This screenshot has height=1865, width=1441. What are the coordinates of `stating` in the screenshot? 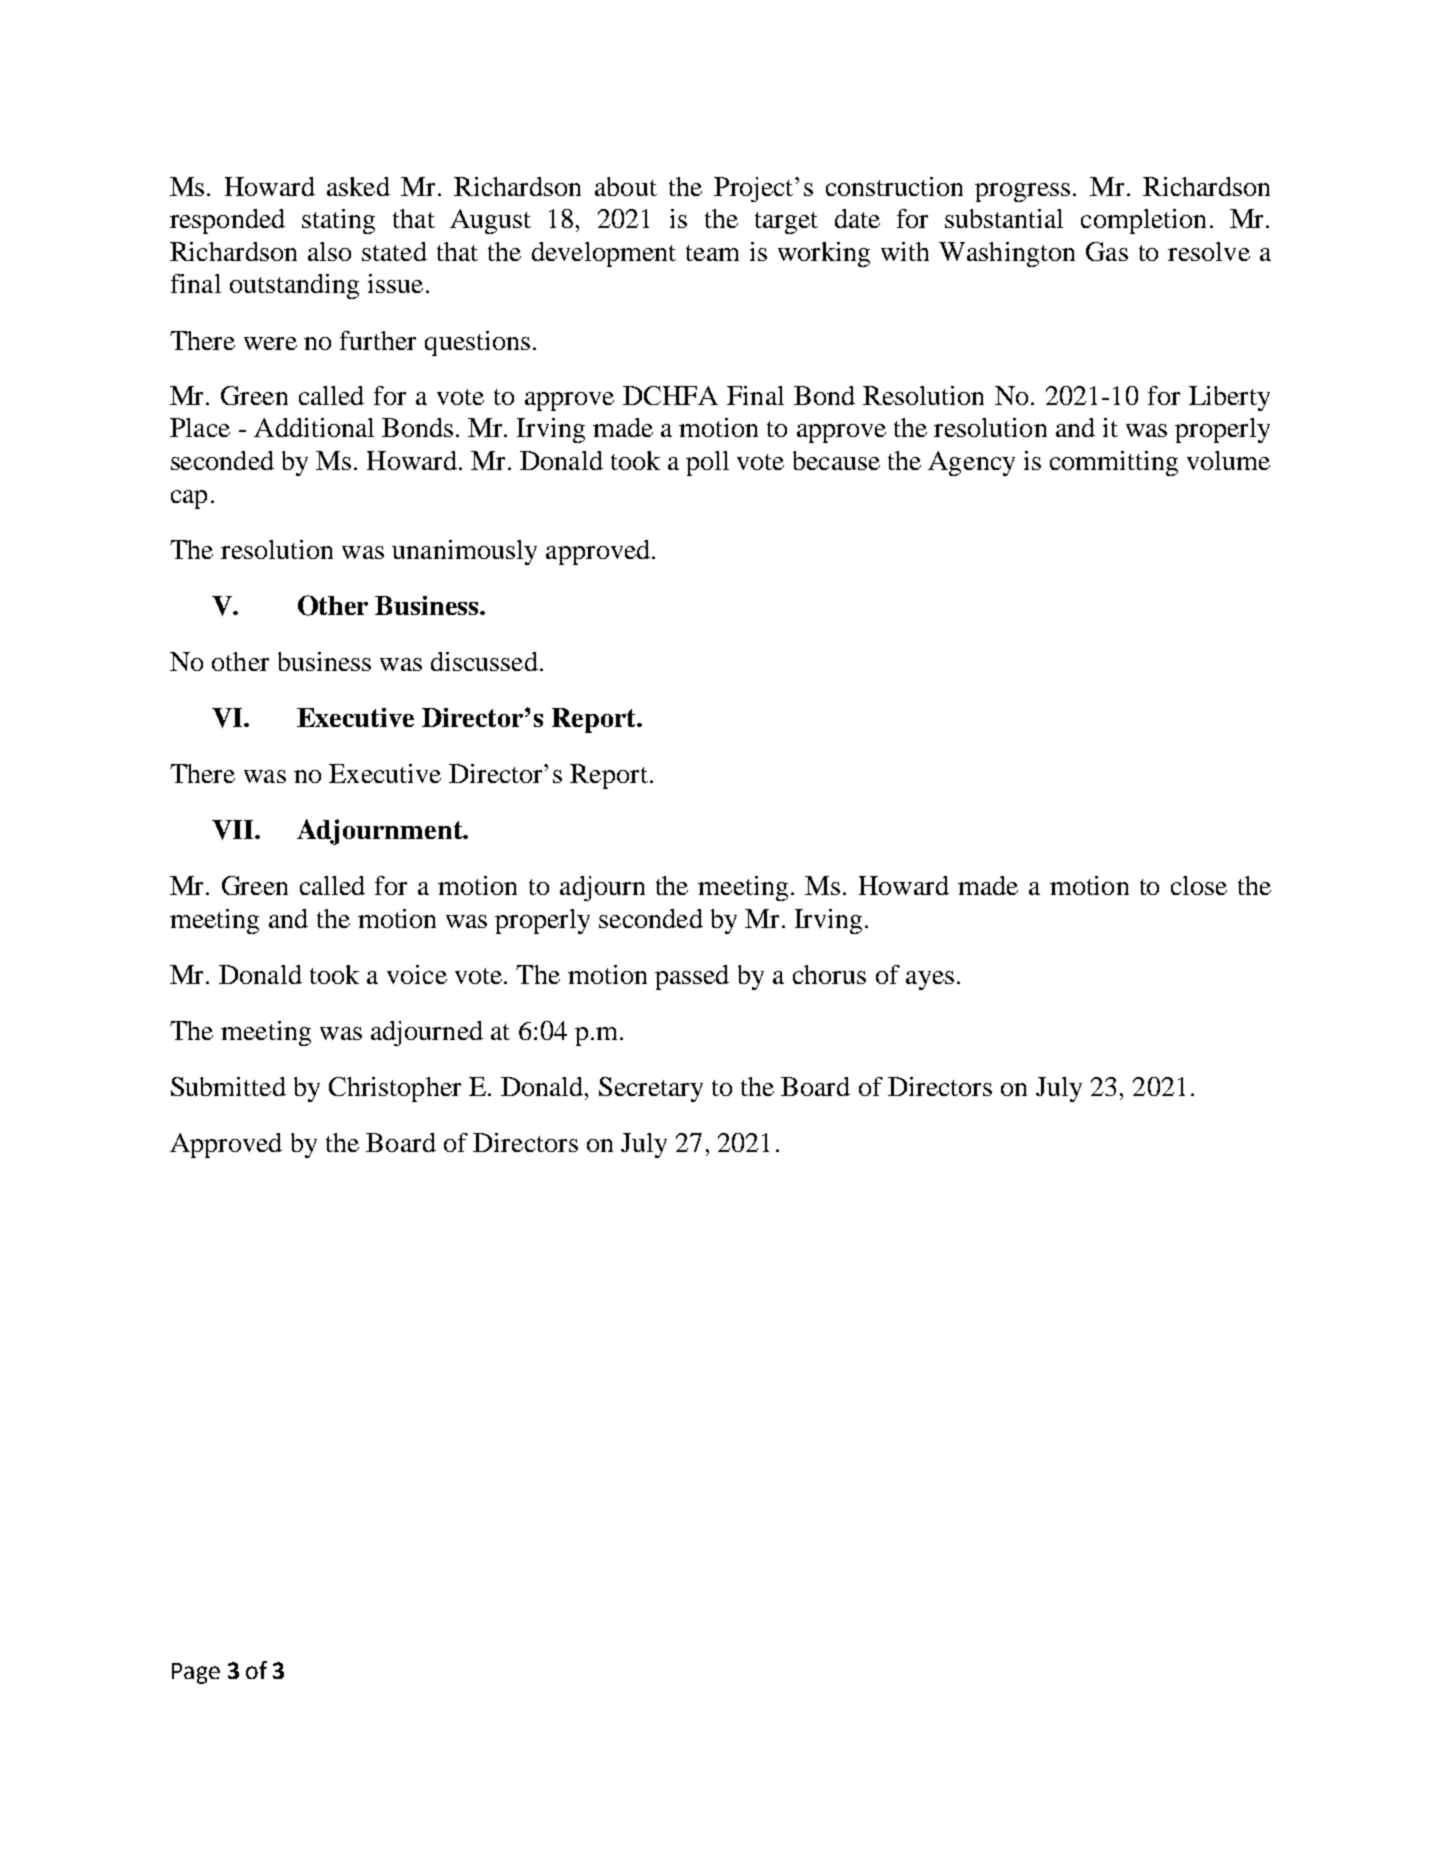 It's located at (338, 221).
